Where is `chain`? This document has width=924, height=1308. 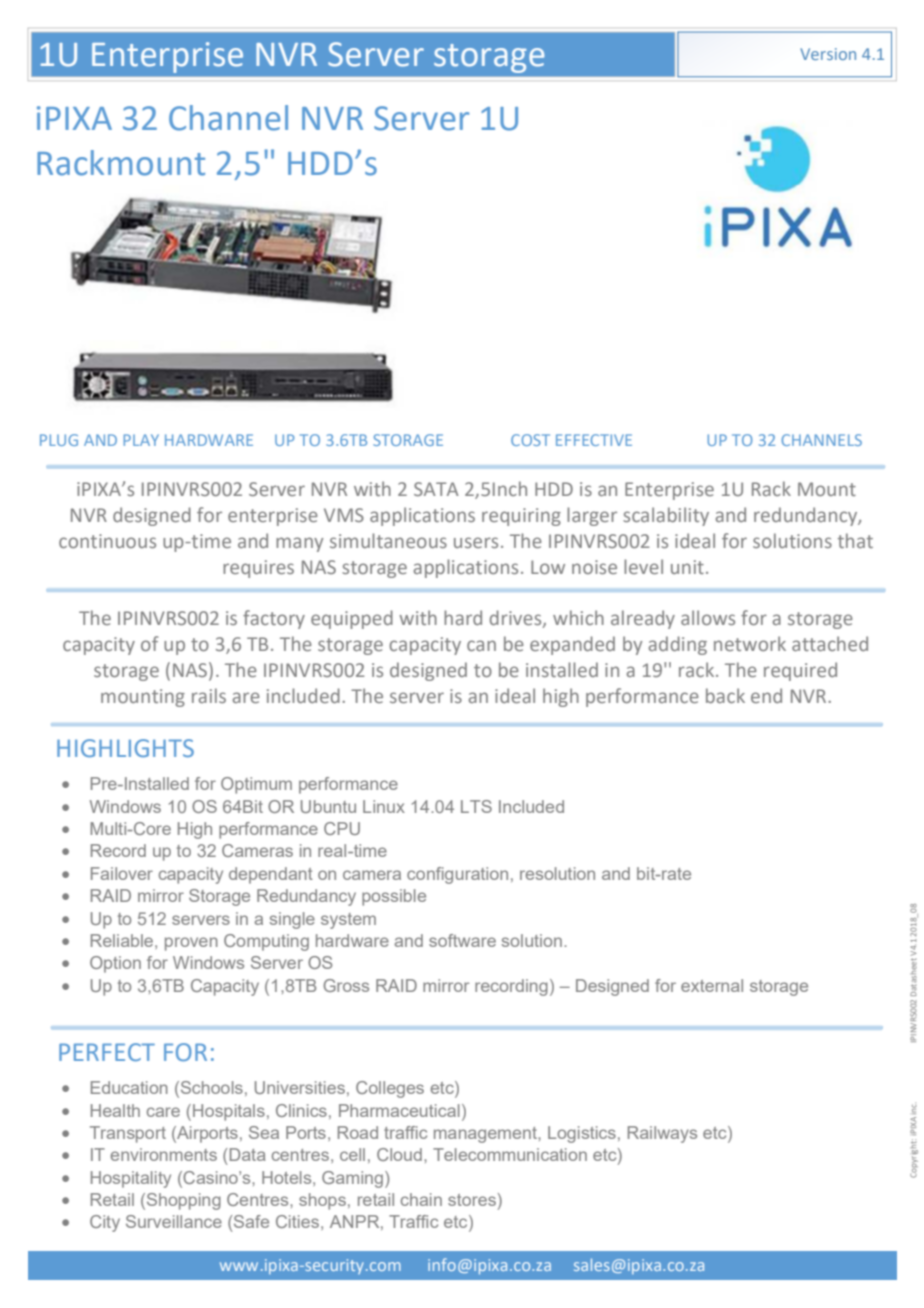 chain is located at coordinates (421, 1199).
